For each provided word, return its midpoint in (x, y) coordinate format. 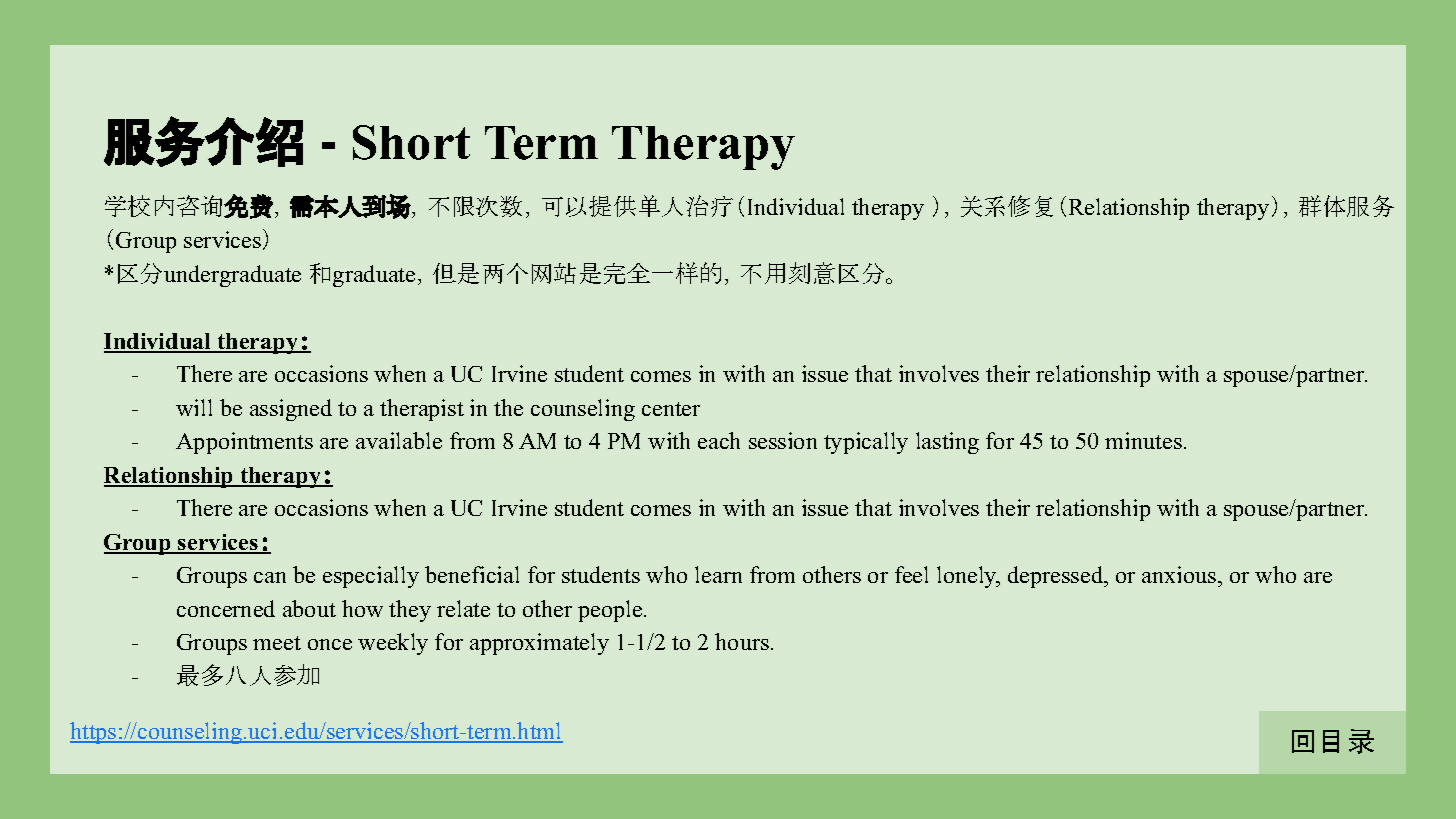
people (611, 611)
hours (742, 641)
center (671, 409)
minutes (1143, 440)
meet (277, 643)
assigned (291, 410)
